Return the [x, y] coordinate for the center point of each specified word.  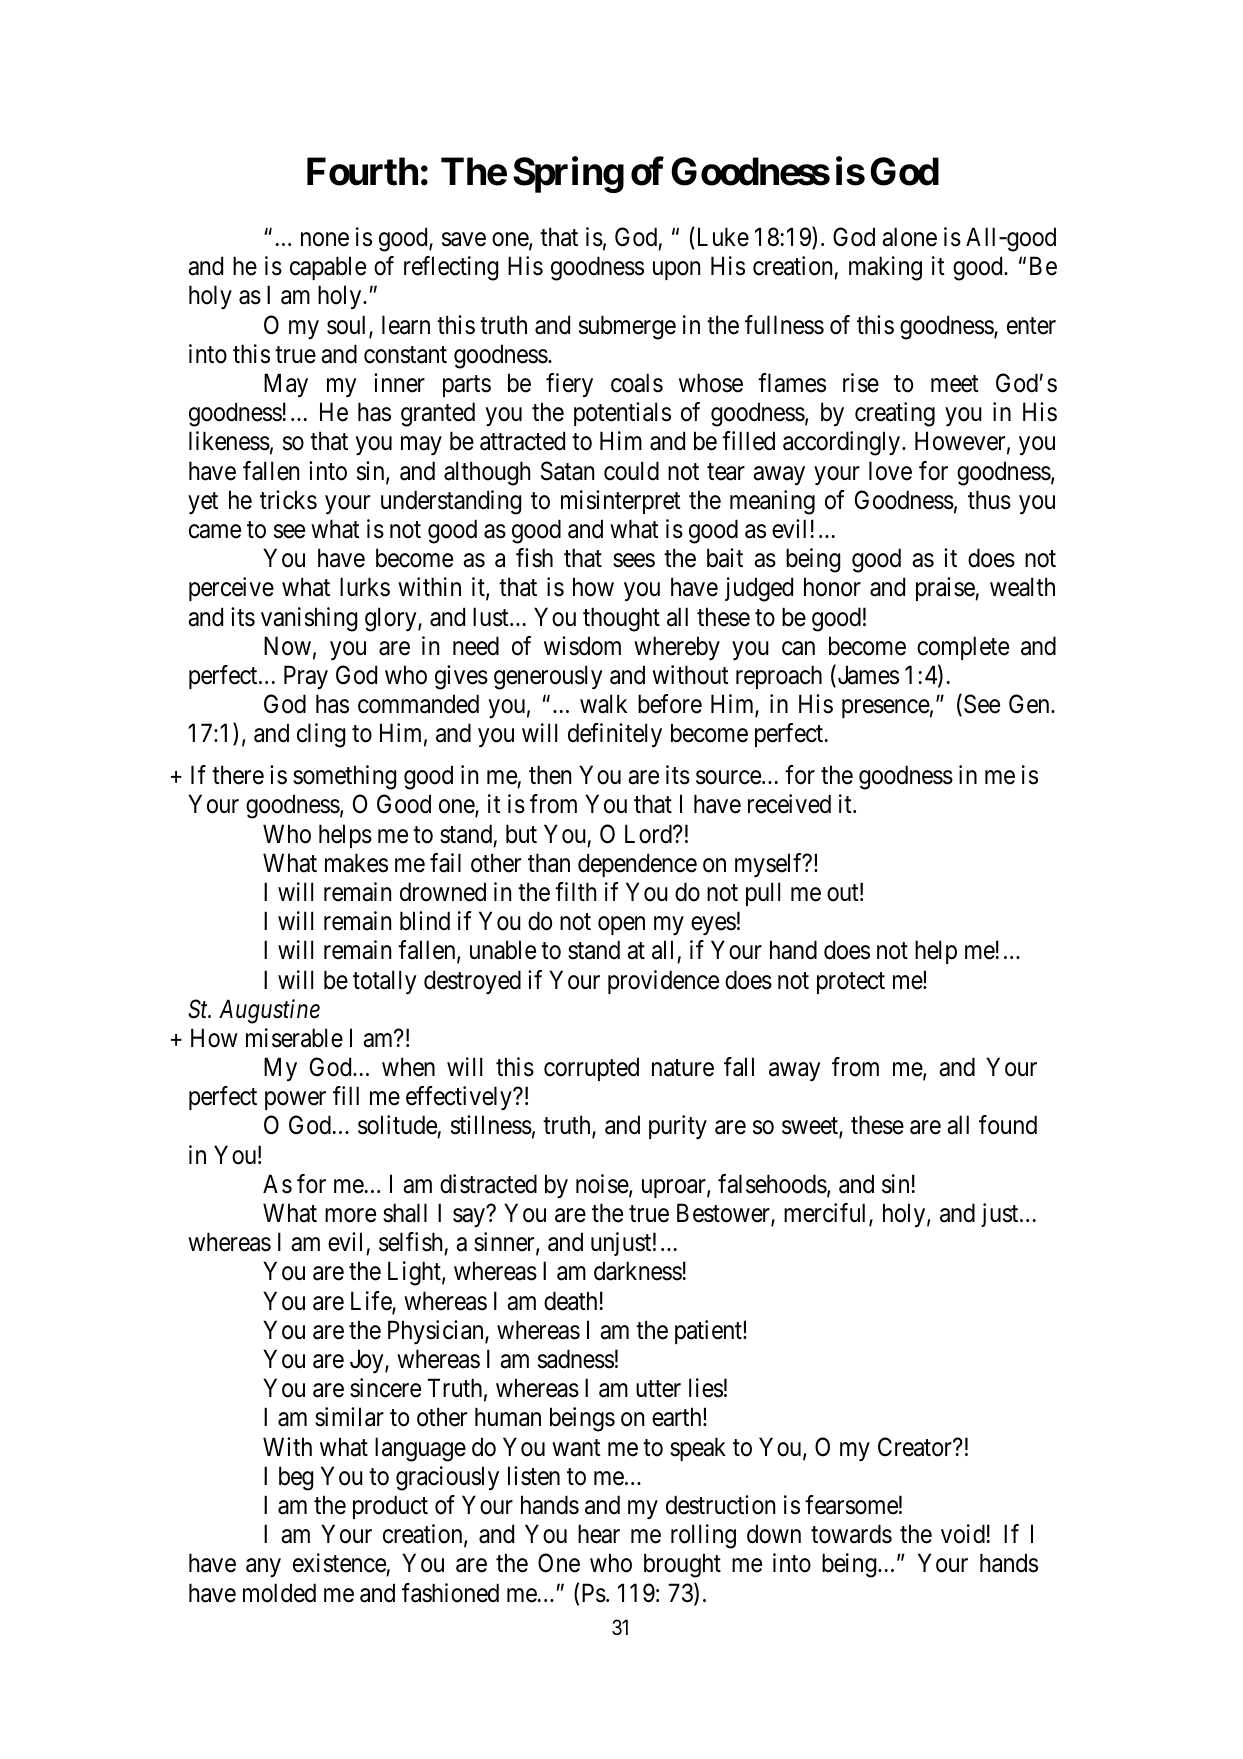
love [890, 471]
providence [663, 982]
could [631, 471]
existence [340, 1564]
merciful [827, 1214]
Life [372, 1302]
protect [851, 983]
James [867, 676]
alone [909, 237]
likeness [229, 441]
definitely [615, 735]
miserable [294, 1038]
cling [321, 735]
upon [676, 271]
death [570, 1301]
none [325, 239]
